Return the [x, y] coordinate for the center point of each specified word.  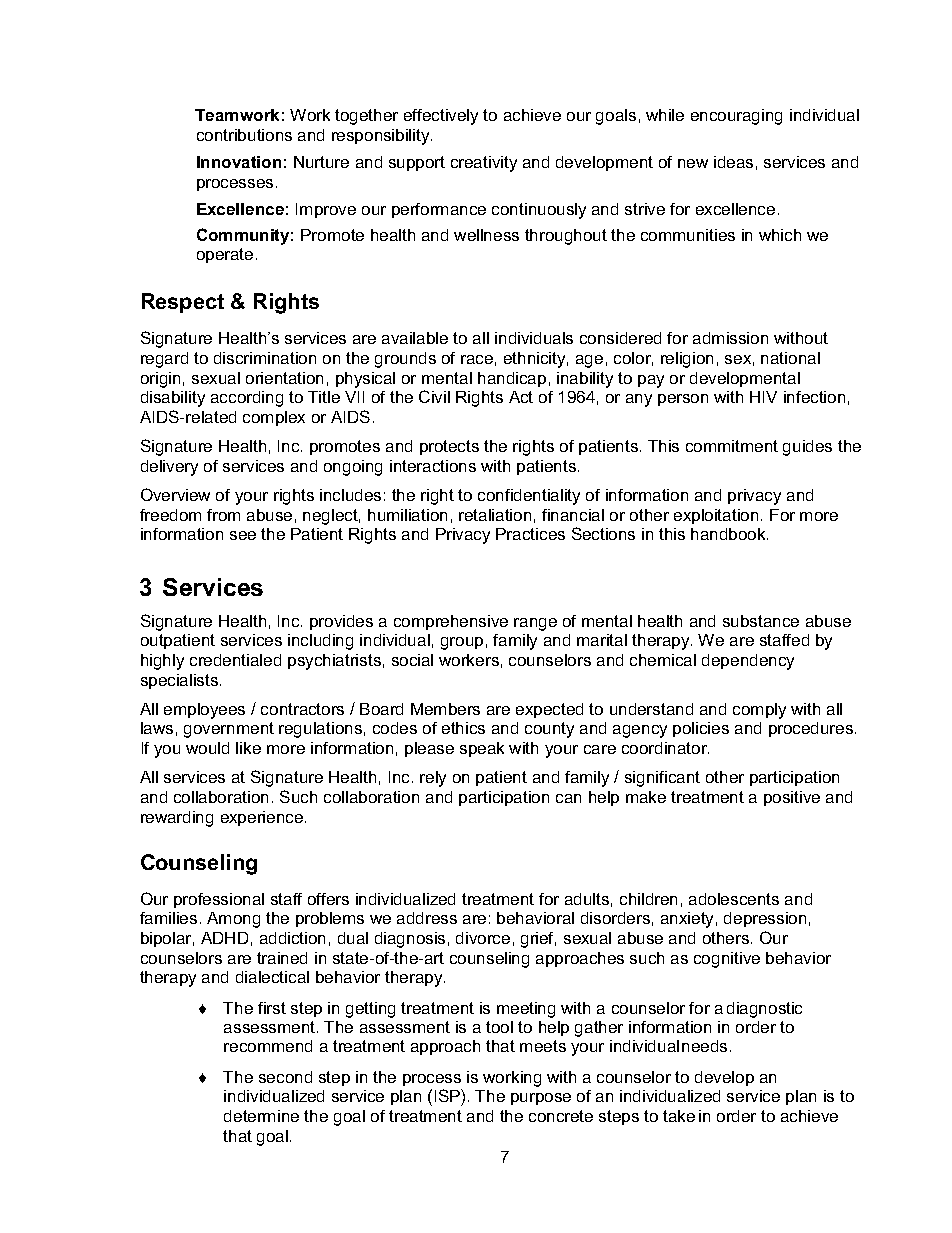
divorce [483, 938]
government [229, 730]
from [223, 515]
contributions [244, 135]
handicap [512, 379]
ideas [733, 162]
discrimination [265, 358]
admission [730, 338]
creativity [484, 164]
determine [261, 1116]
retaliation [495, 515]
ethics [463, 728]
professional [219, 900]
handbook [729, 534]
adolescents [734, 899]
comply [759, 711]
